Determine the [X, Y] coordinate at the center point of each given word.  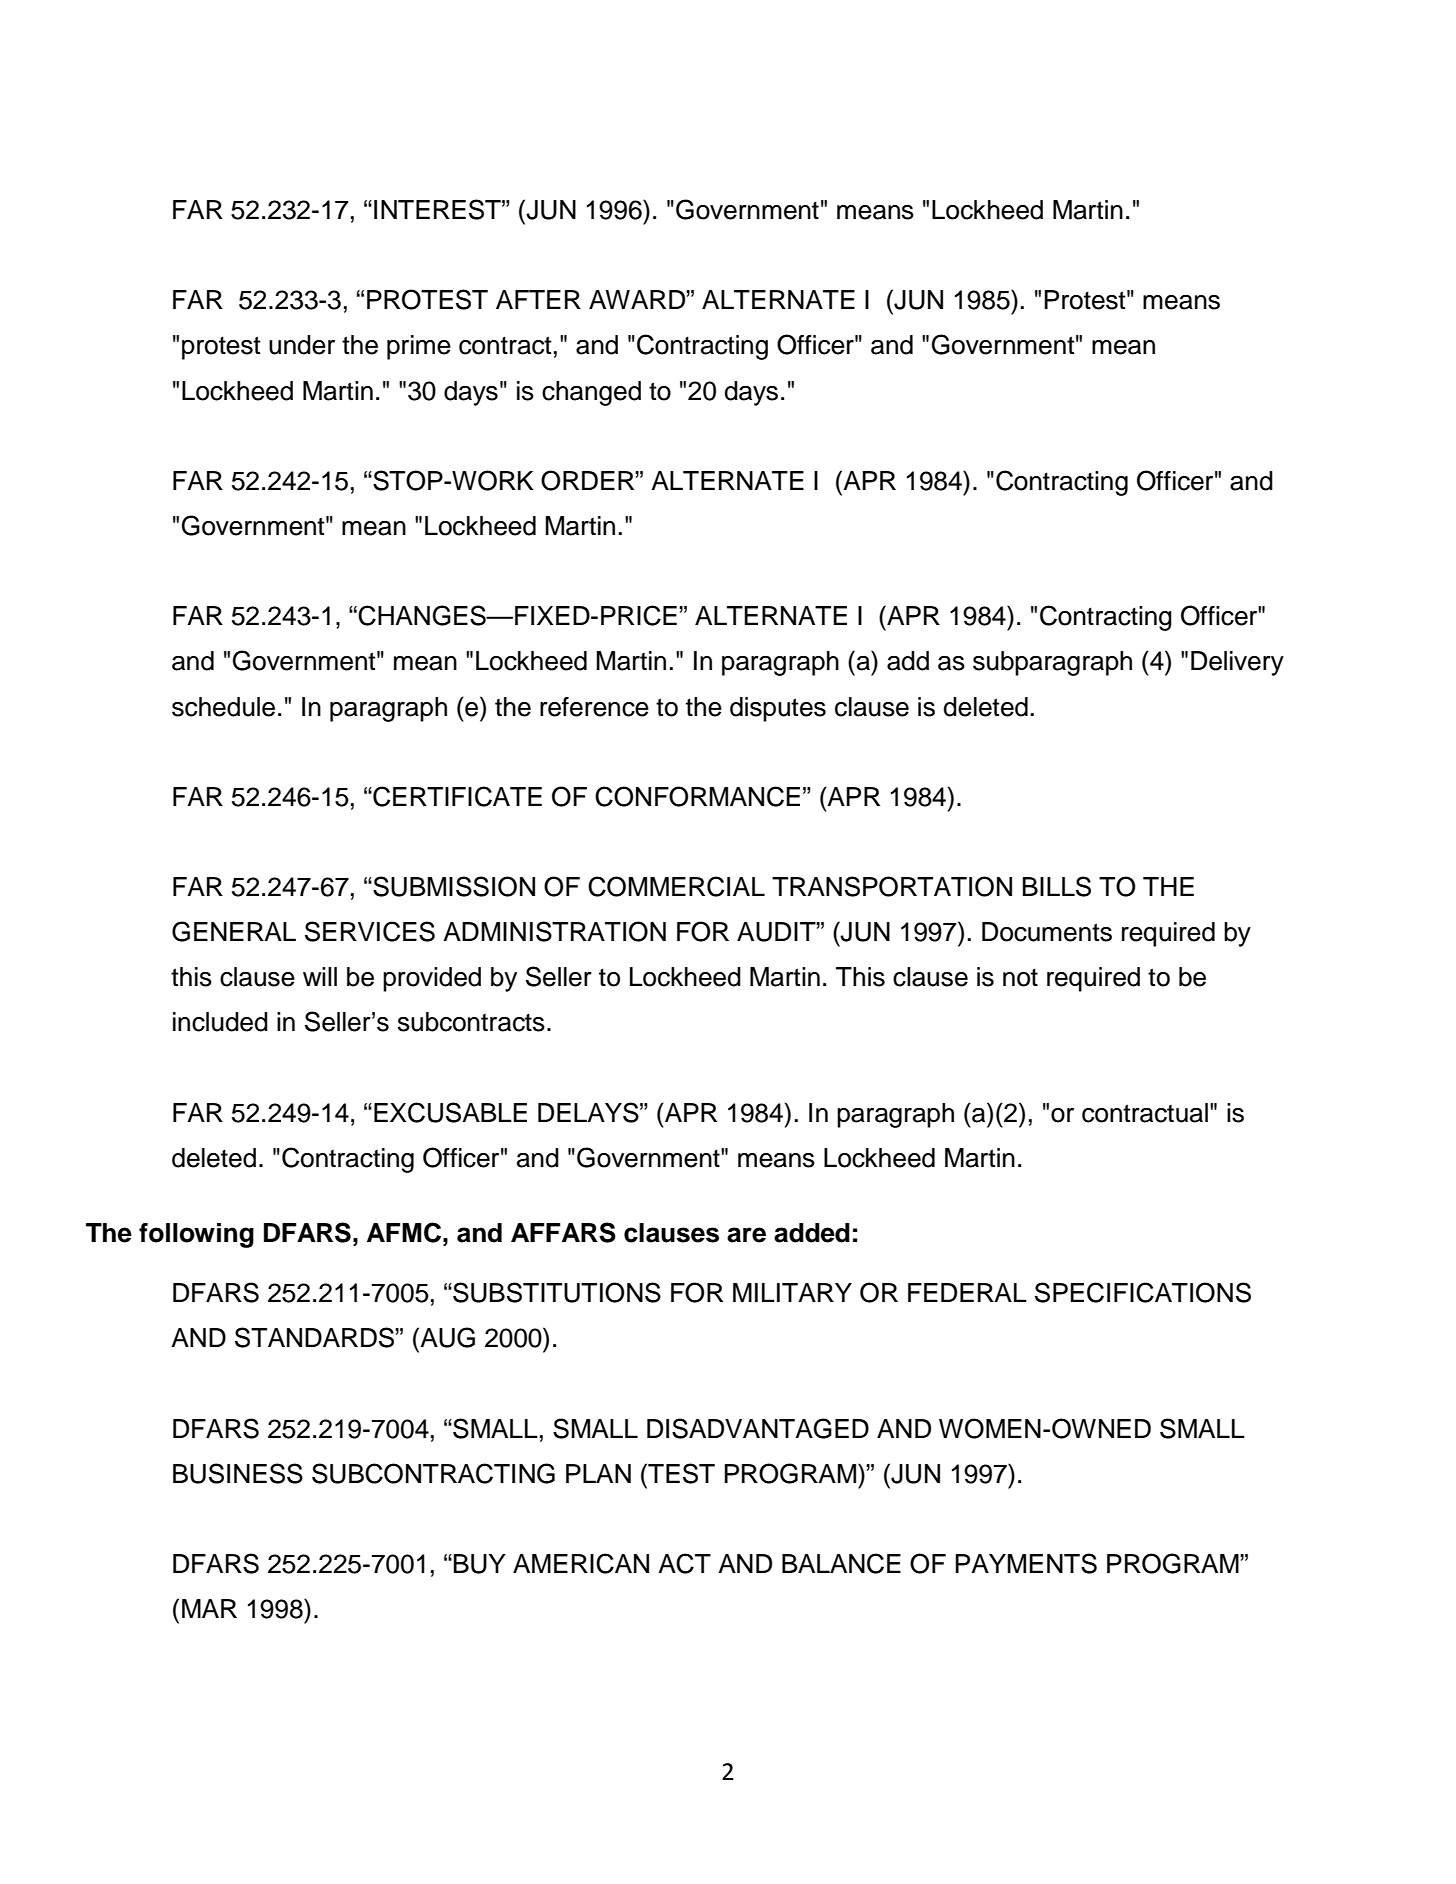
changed [591, 393]
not [1020, 977]
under [302, 345]
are [746, 1235]
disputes [778, 709]
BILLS [1057, 886]
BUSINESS [238, 1473]
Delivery [1237, 663]
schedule [223, 707]
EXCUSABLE [450, 1112]
